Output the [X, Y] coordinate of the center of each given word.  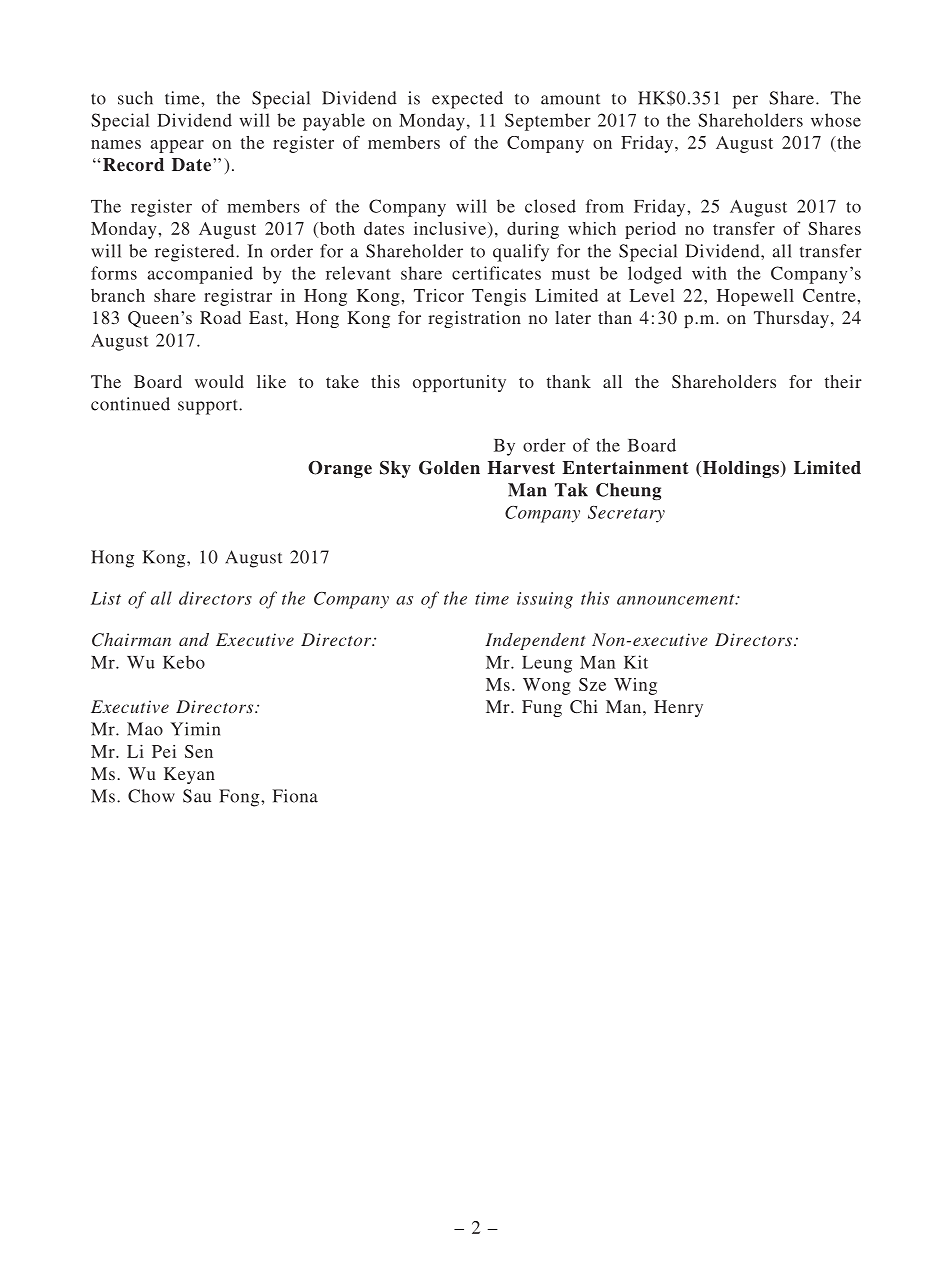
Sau [197, 796]
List [106, 598]
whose [836, 120]
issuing [545, 600]
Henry [678, 708]
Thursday [791, 319]
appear [177, 146]
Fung [542, 708]
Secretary [626, 514]
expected [467, 100]
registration [474, 319]
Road [220, 317]
